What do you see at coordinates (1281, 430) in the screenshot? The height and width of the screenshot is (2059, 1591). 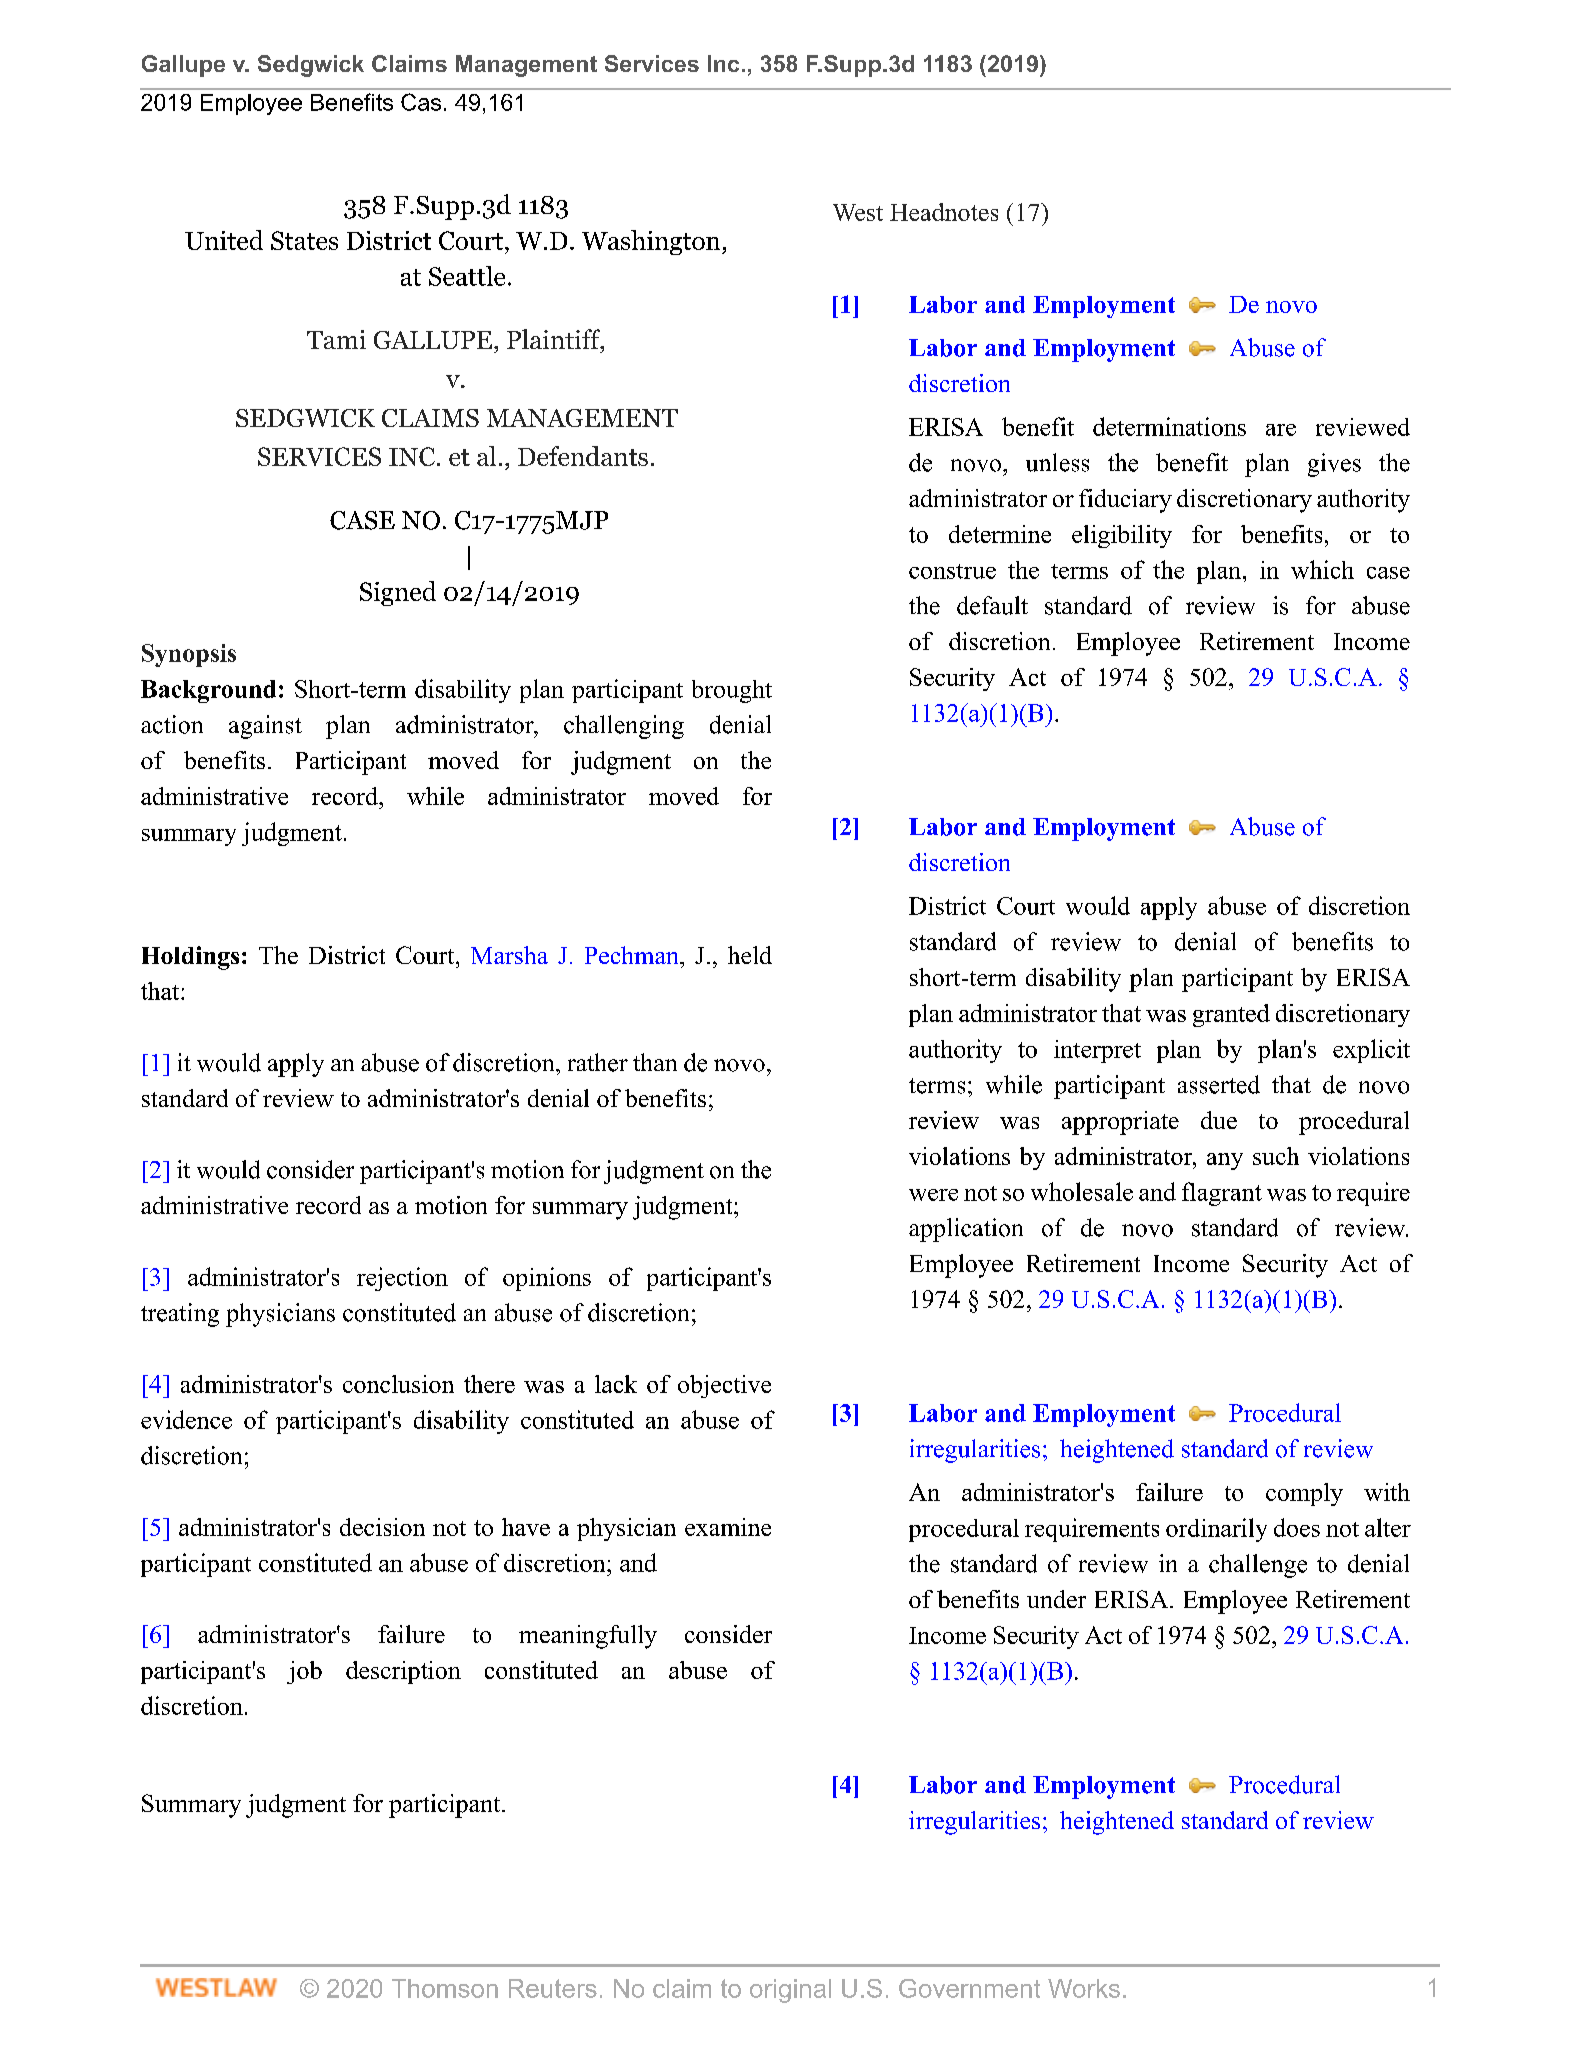 I see `are` at bounding box center [1281, 430].
